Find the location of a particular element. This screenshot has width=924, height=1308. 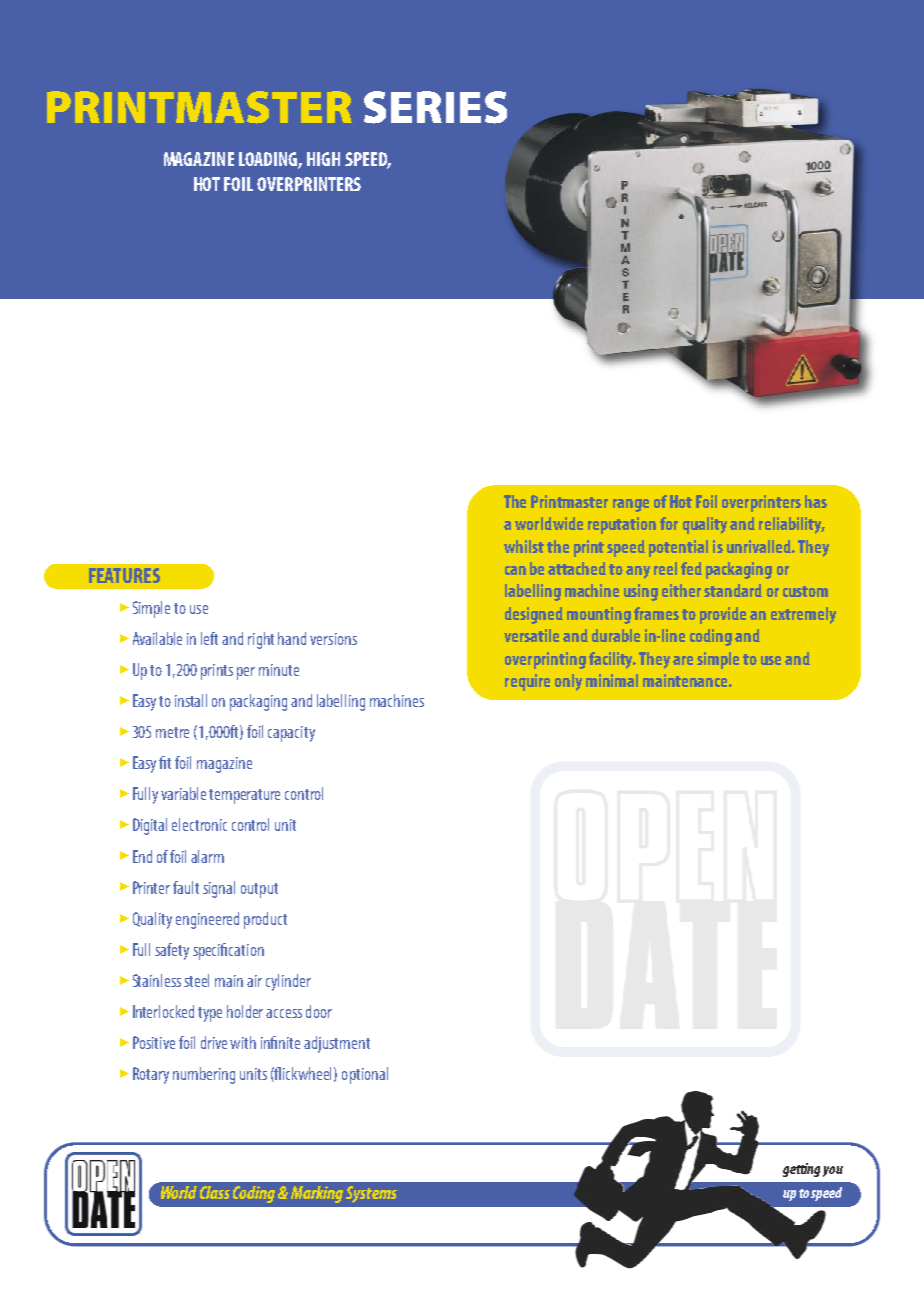

optional is located at coordinates (365, 1075).
